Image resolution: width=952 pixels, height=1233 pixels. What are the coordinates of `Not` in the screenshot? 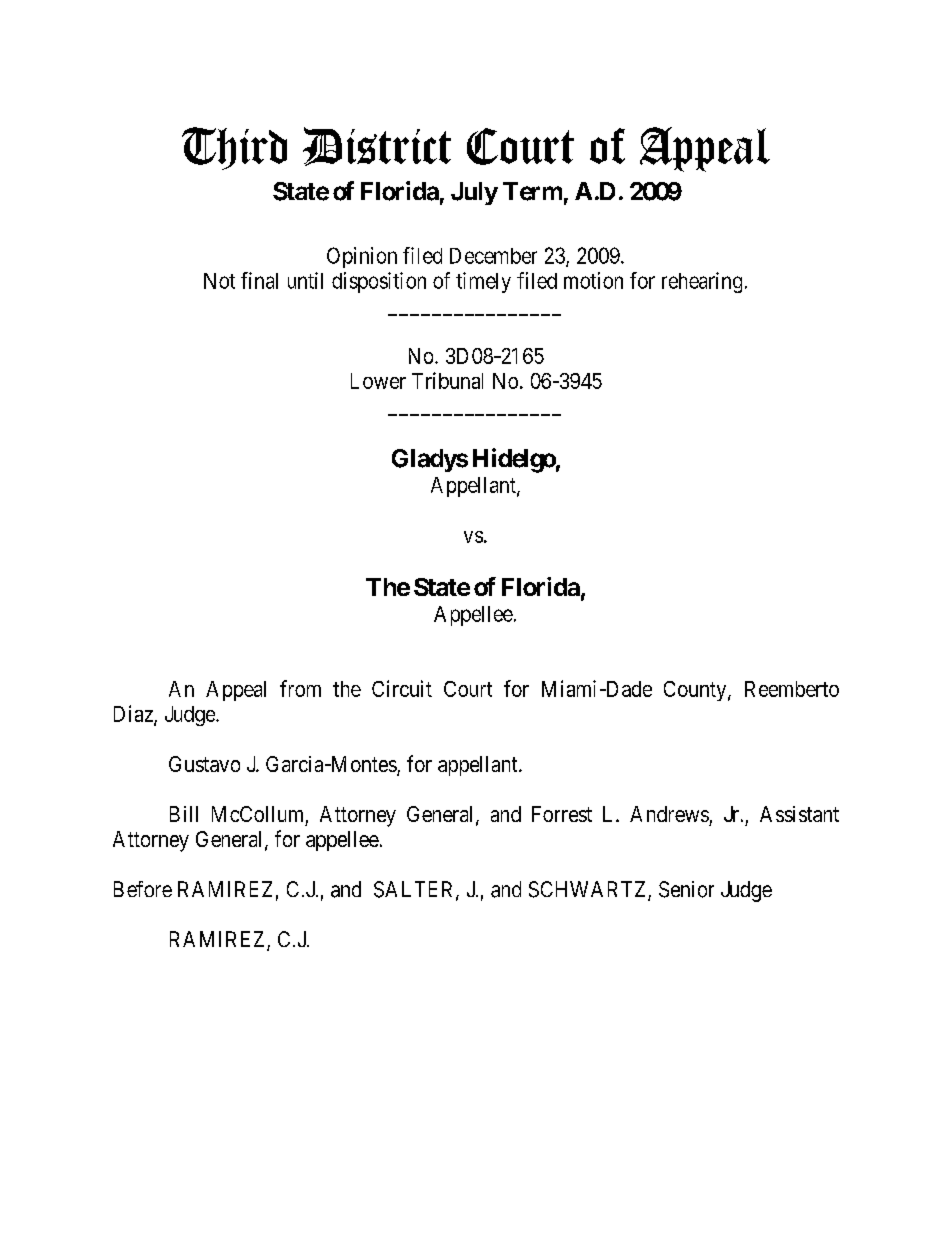 It's located at (219, 281).
